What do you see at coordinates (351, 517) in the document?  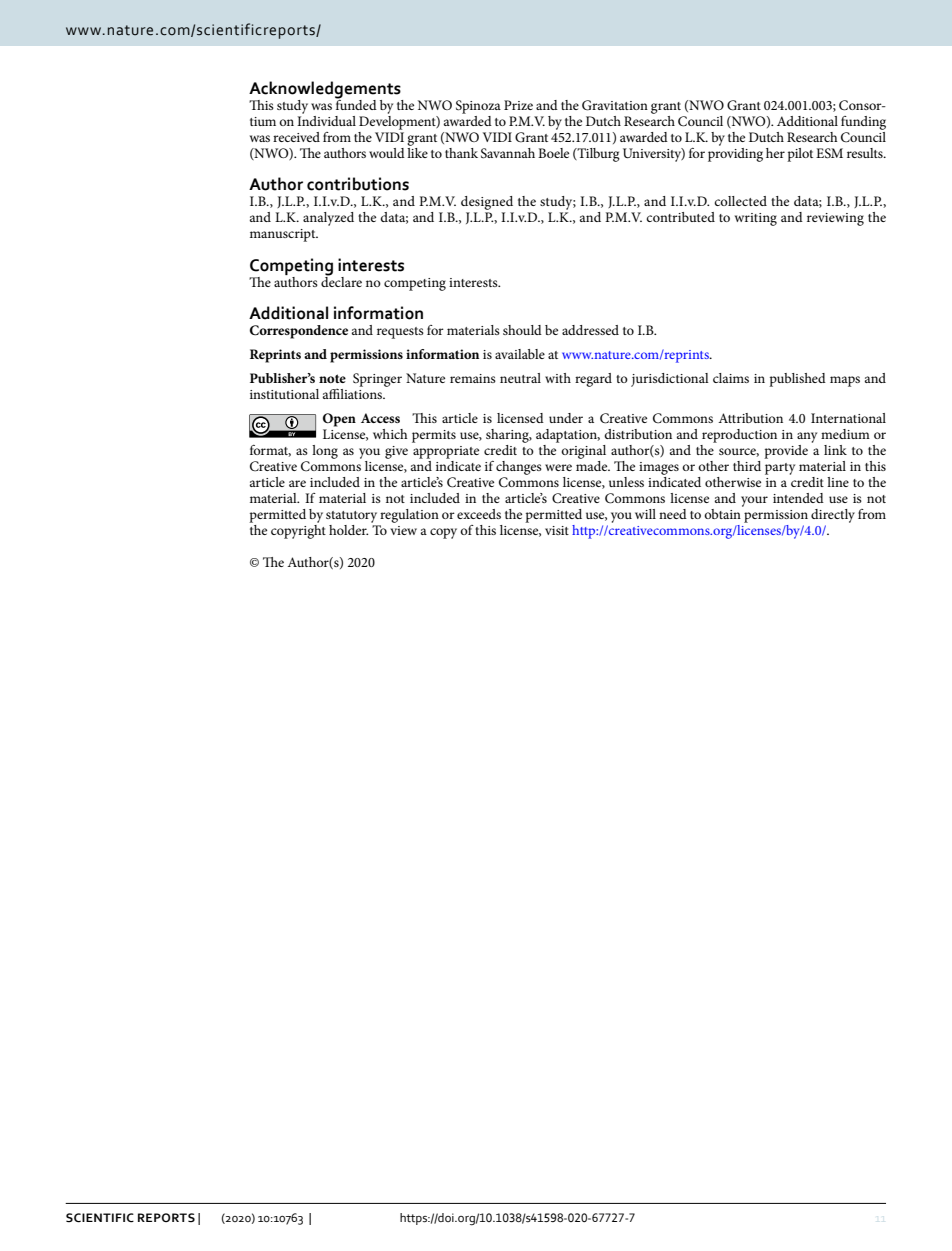 I see `statutory` at bounding box center [351, 517].
